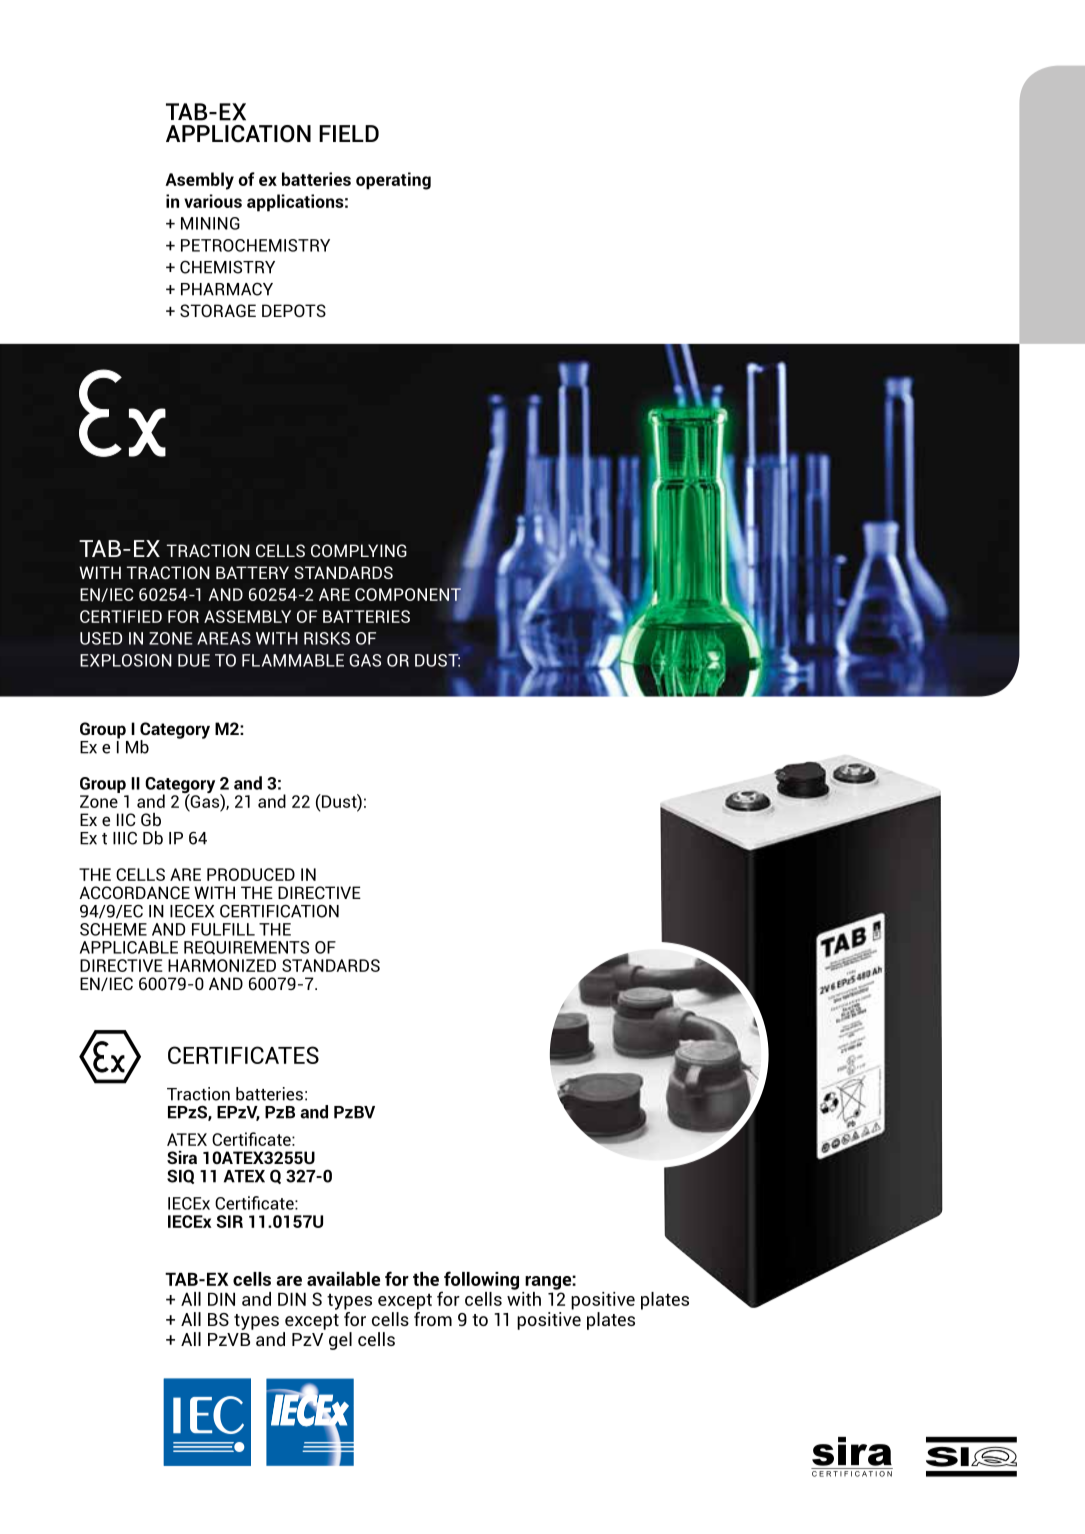 The height and width of the document is (1534, 1085). What do you see at coordinates (279, 911) in the document?
I see `certification` at bounding box center [279, 911].
